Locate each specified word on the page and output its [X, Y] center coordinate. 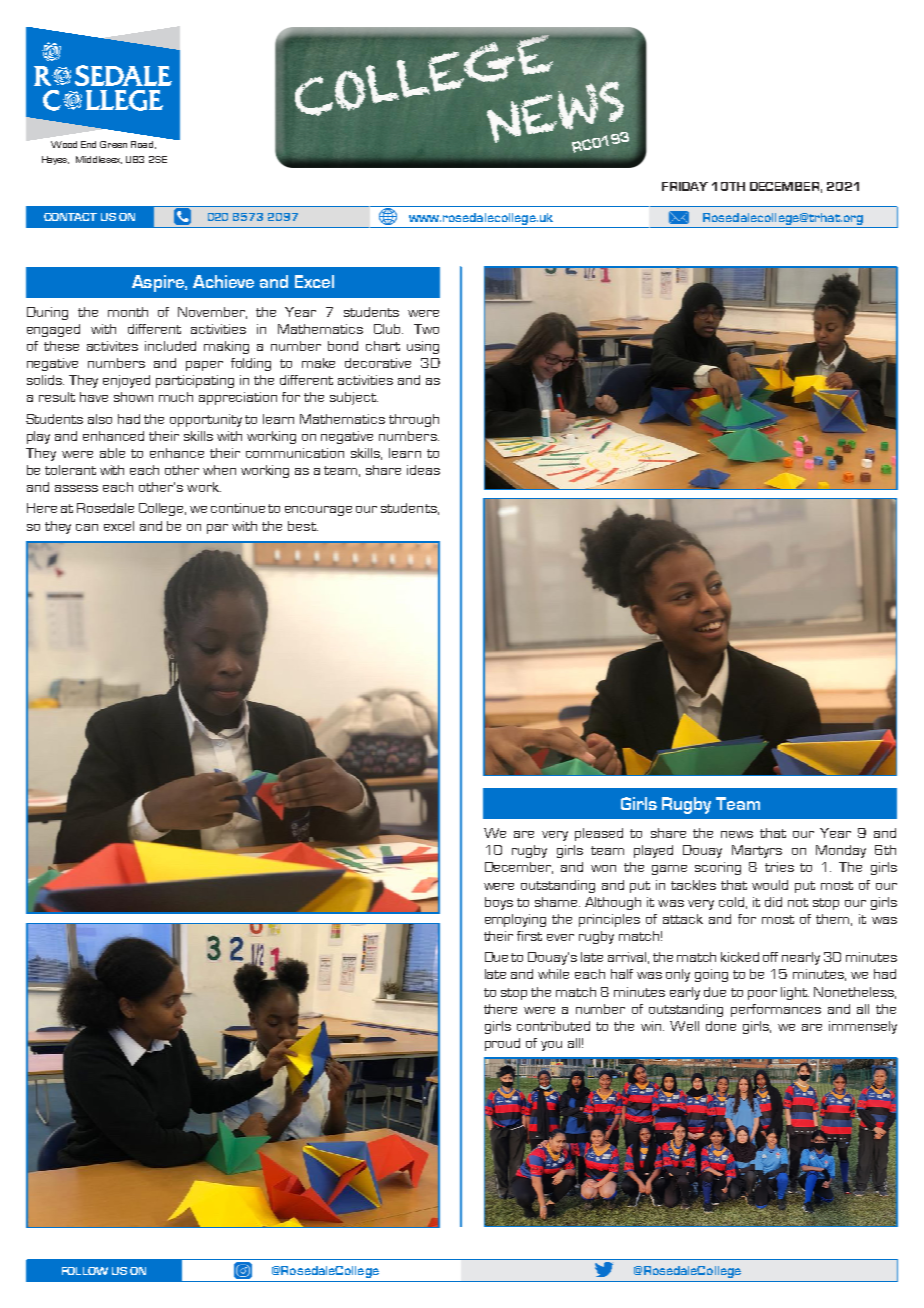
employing [515, 920]
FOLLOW [85, 1271]
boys [499, 903]
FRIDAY [685, 186]
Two [426, 329]
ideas [423, 470]
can [87, 527]
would [770, 885]
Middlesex [99, 160]
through [414, 420]
